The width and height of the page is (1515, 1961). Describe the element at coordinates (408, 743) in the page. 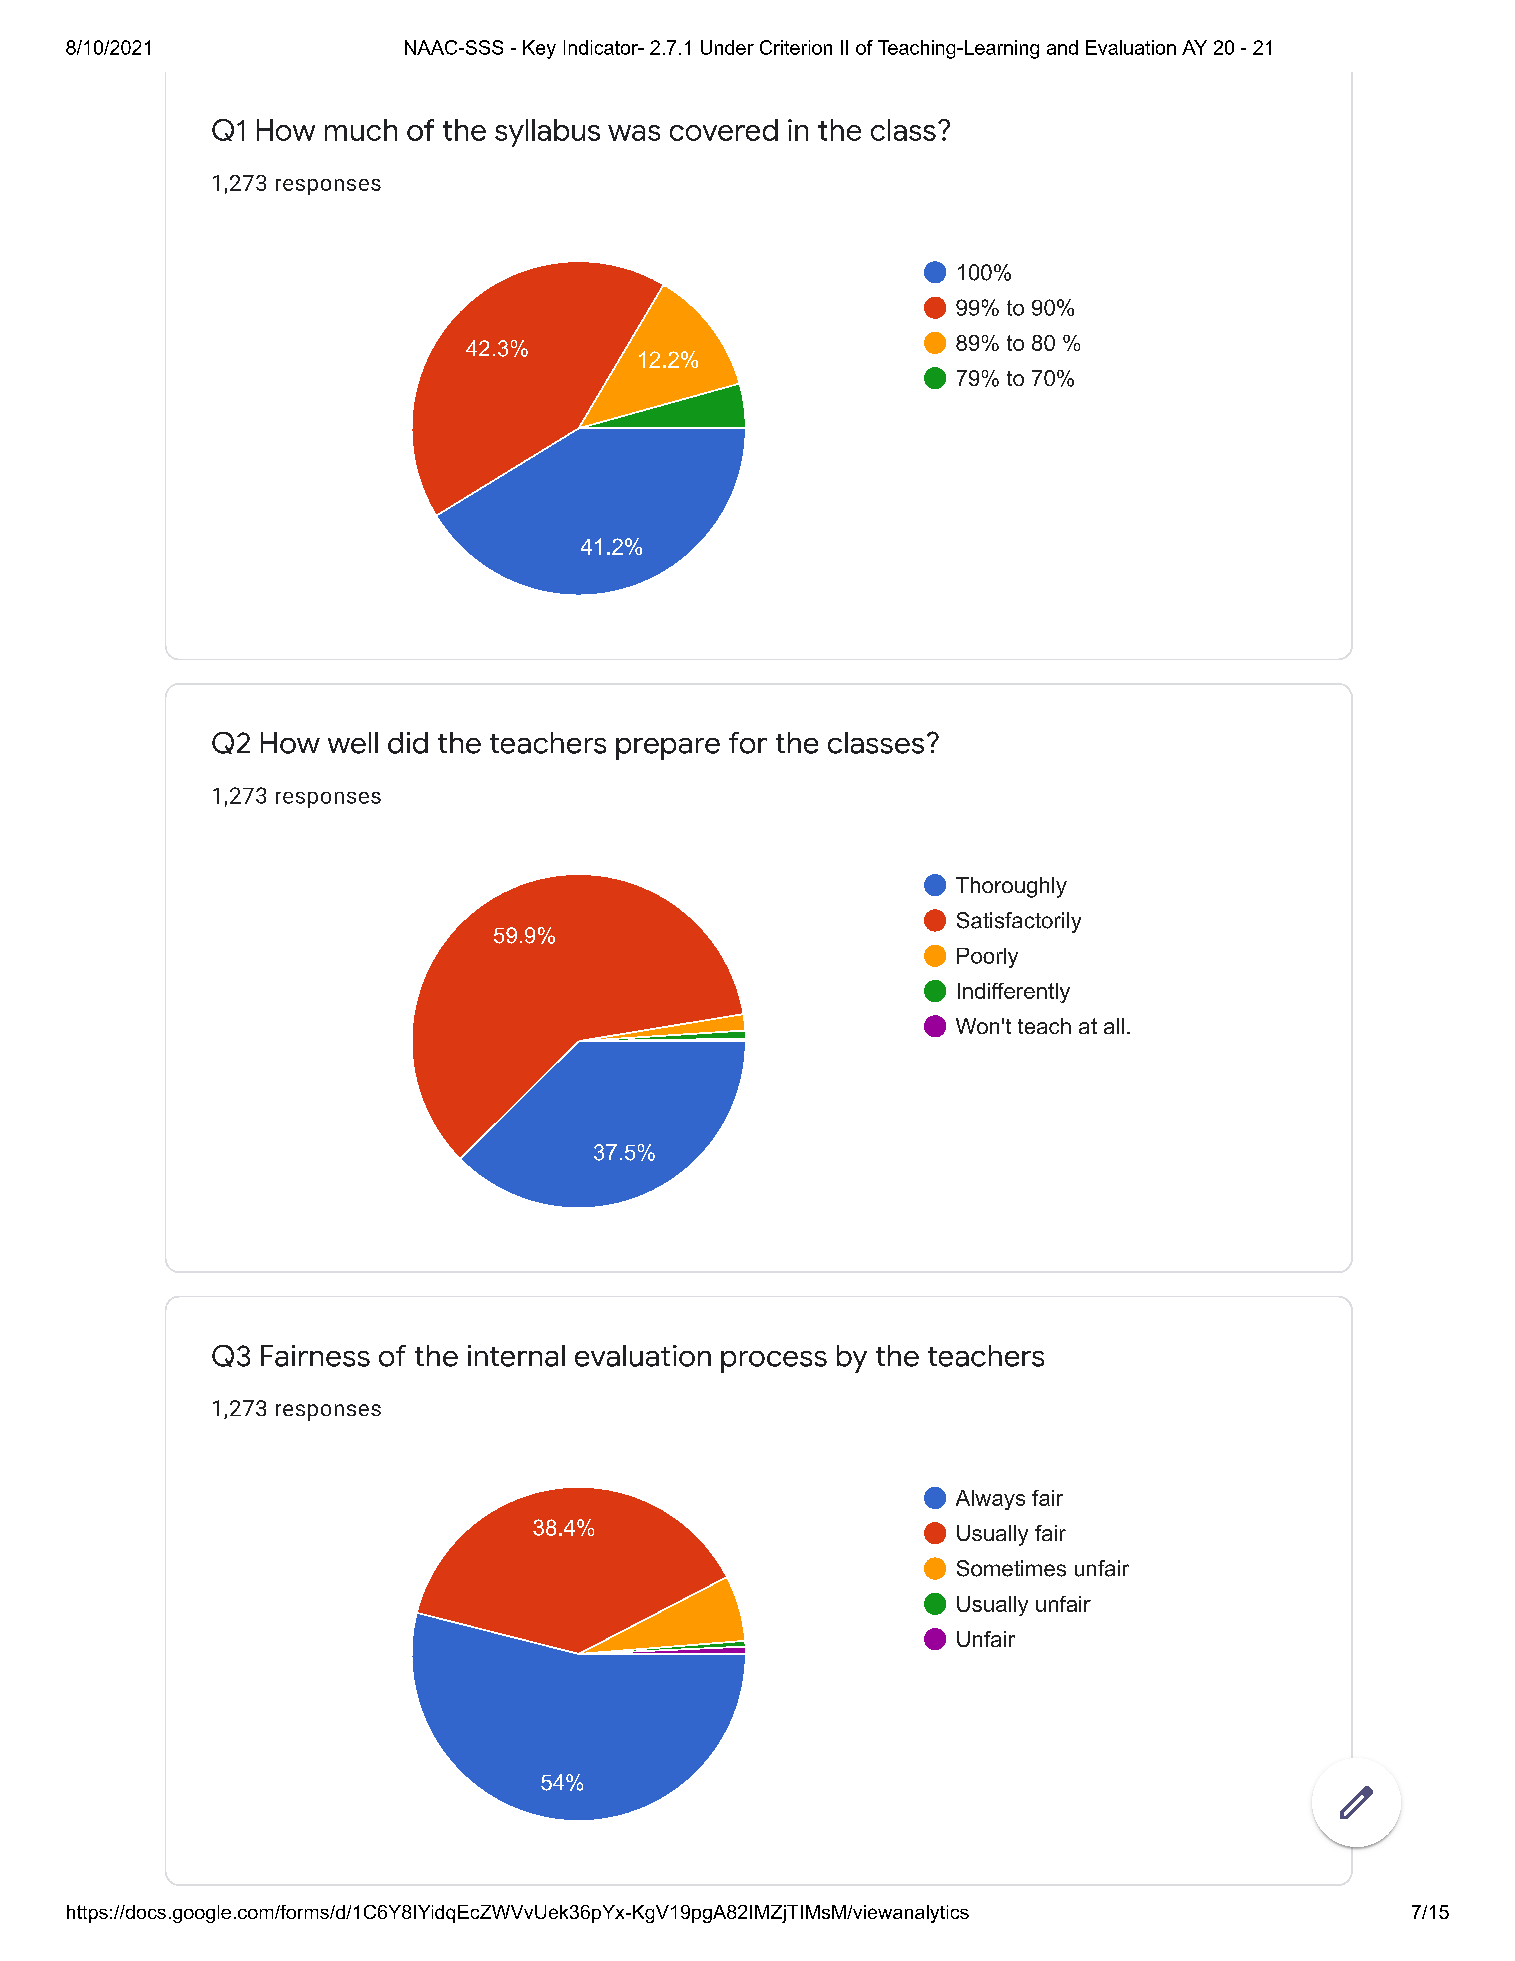

I see `did` at that location.
